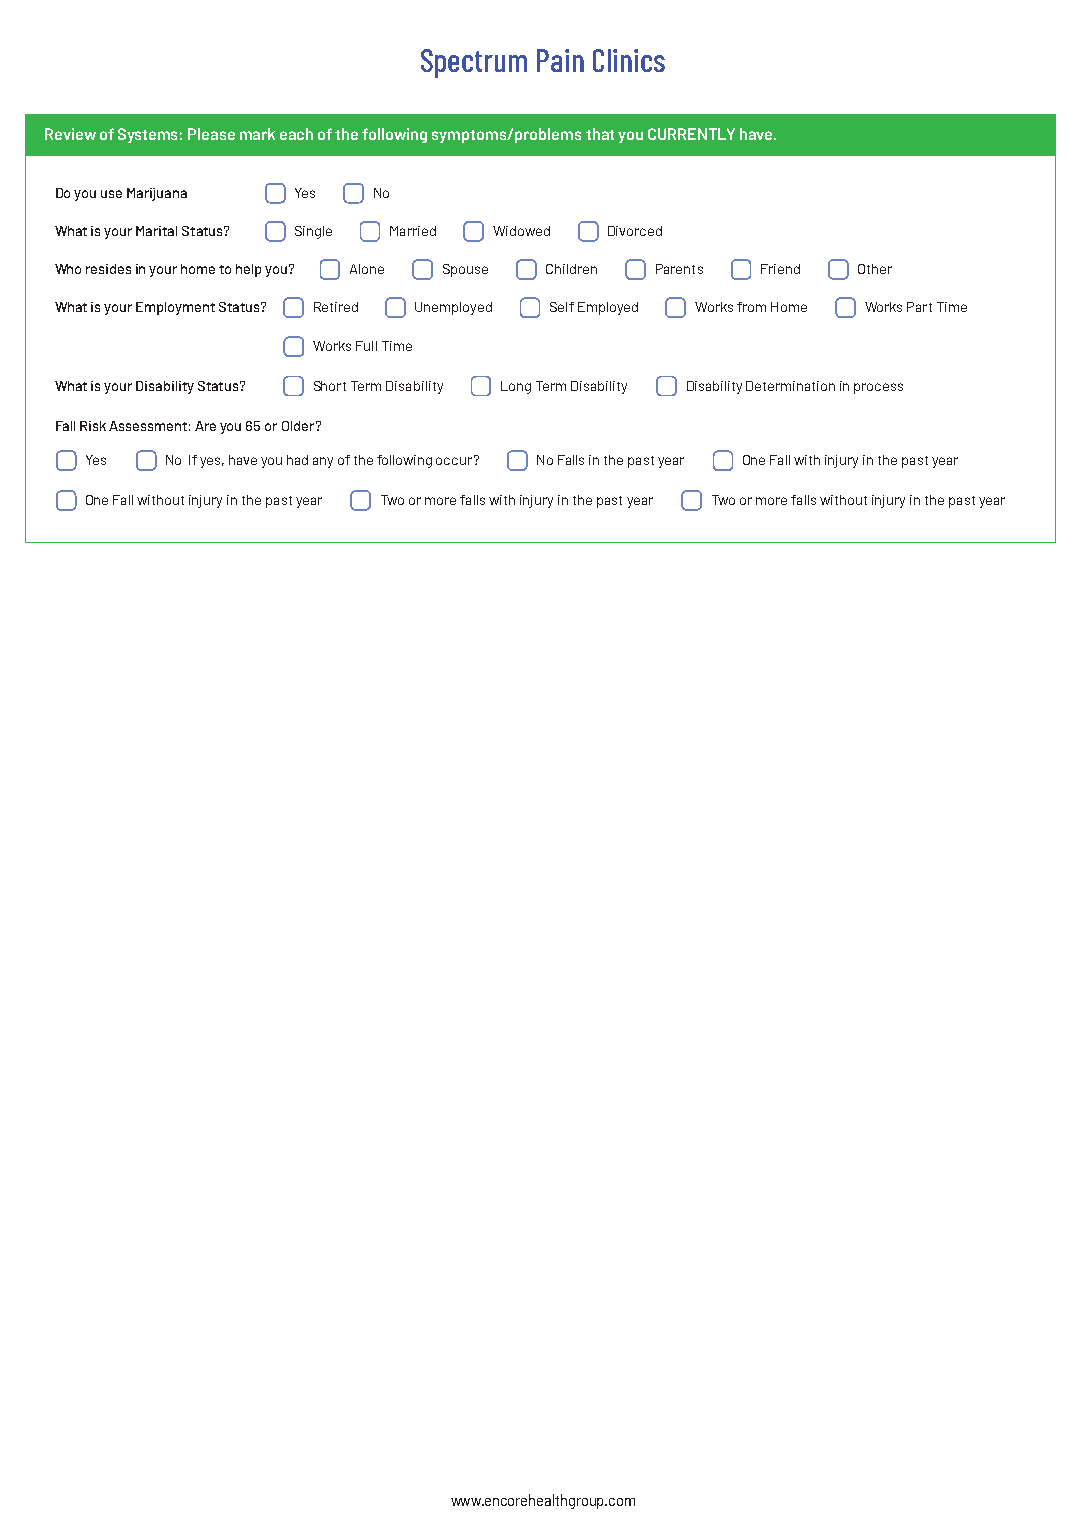 This screenshot has width=1083, height=1532. What do you see at coordinates (635, 231) in the screenshot?
I see `Divorced` at bounding box center [635, 231].
